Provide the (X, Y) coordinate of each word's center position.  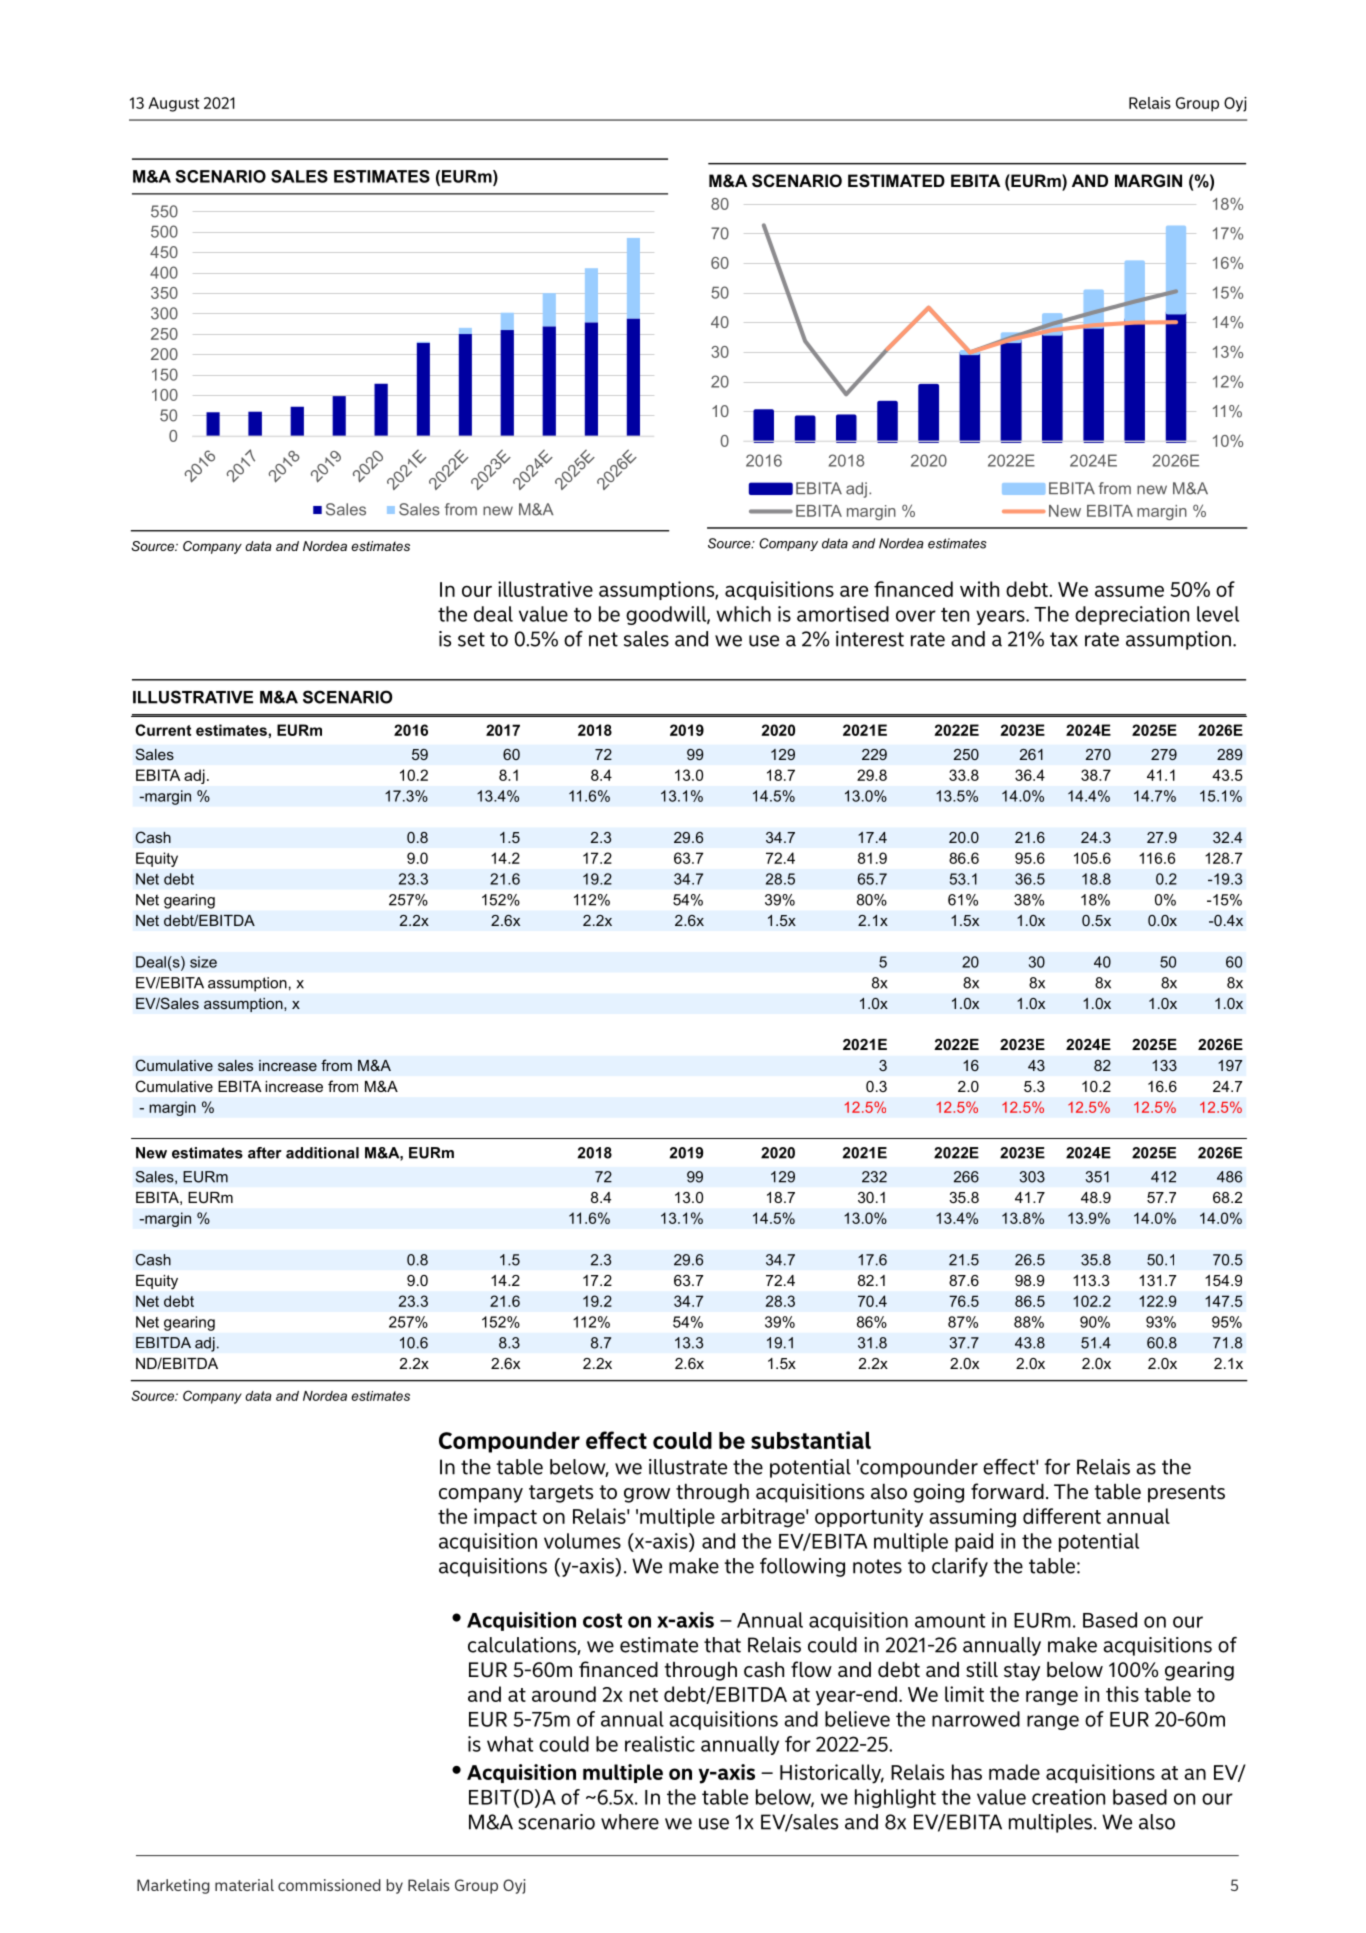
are (854, 591)
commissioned (329, 1885)
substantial (811, 1440)
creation (1068, 1797)
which (743, 614)
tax (1064, 639)
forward (1007, 1491)
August (173, 104)
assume (1129, 591)
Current (163, 730)
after (265, 1153)
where (630, 1822)
